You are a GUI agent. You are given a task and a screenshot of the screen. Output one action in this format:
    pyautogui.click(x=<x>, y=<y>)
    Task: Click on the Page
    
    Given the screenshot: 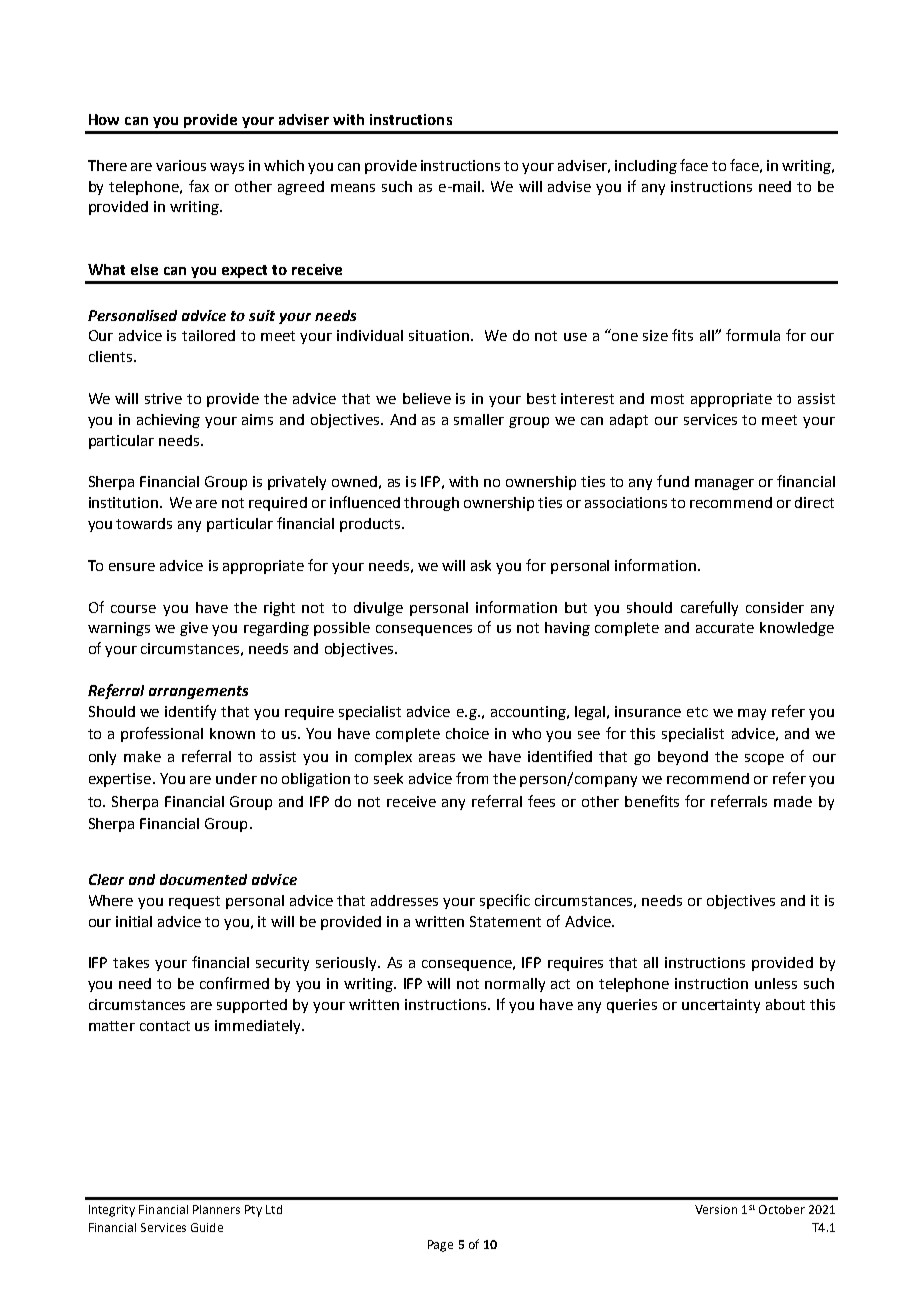 What is the action you would take?
    pyautogui.click(x=440, y=1246)
